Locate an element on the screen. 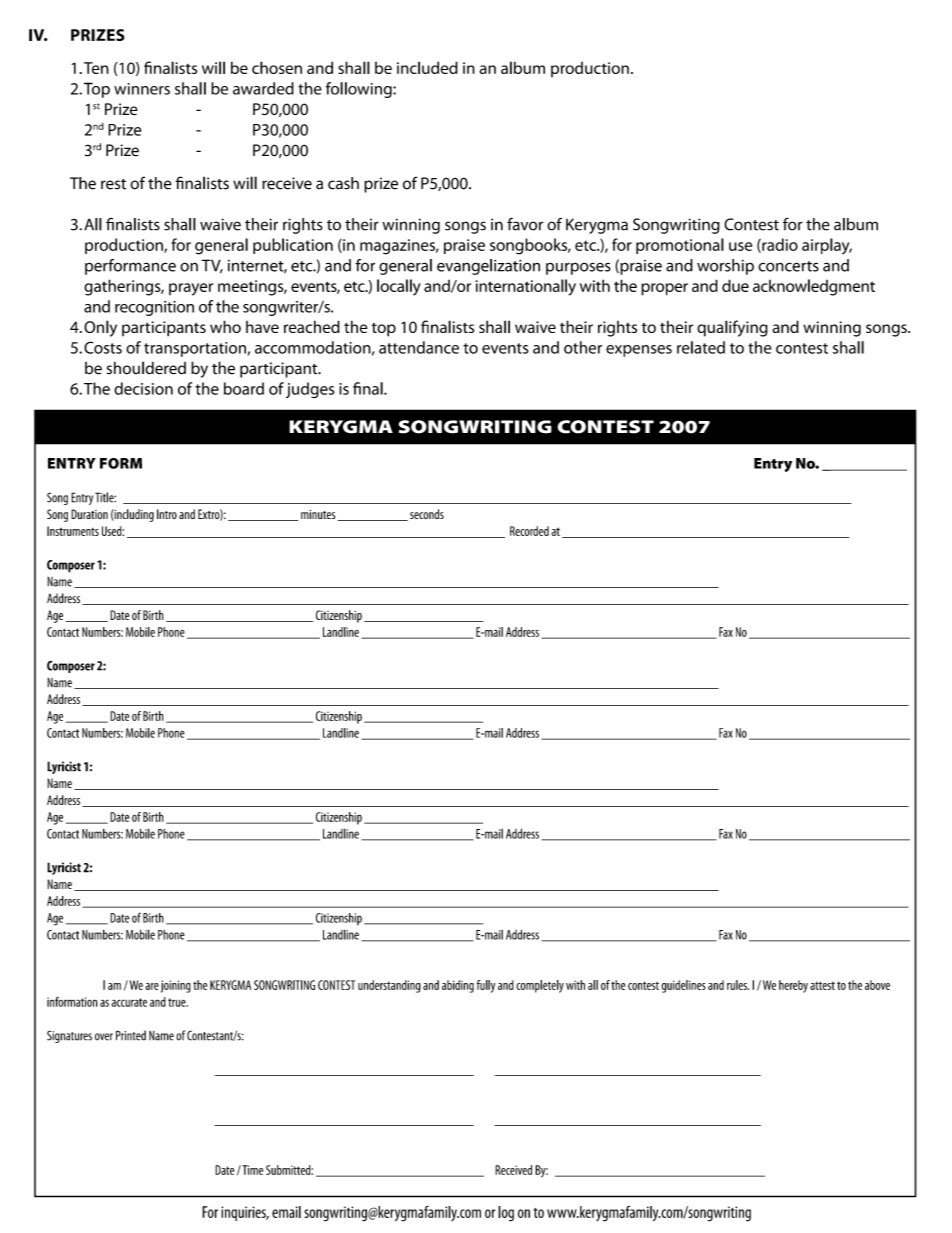 The height and width of the screenshot is (1233, 952). Intro is located at coordinates (167, 514).
